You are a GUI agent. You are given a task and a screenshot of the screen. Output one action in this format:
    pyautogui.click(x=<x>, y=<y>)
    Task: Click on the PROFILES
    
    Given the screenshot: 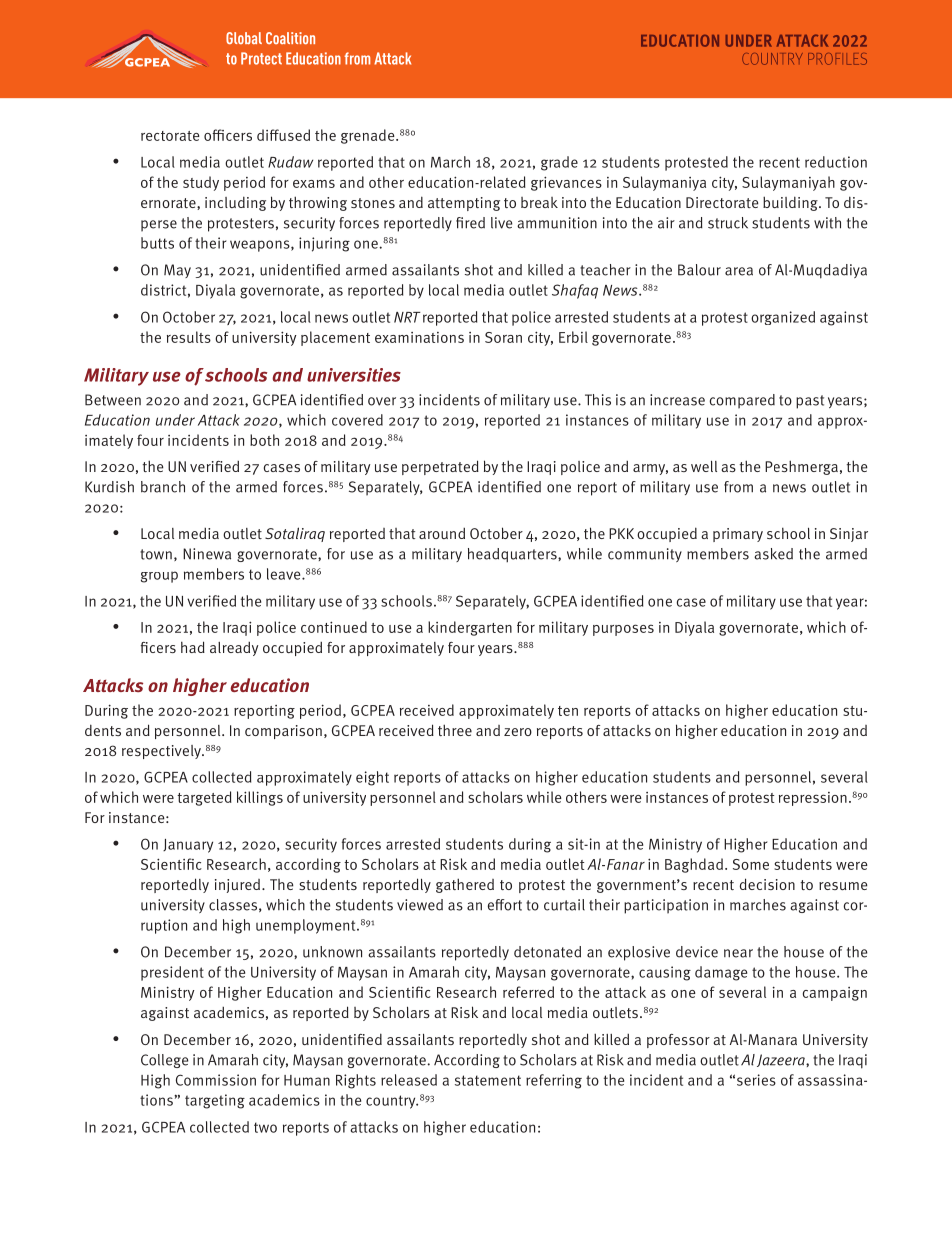 What is the action you would take?
    pyautogui.click(x=837, y=59)
